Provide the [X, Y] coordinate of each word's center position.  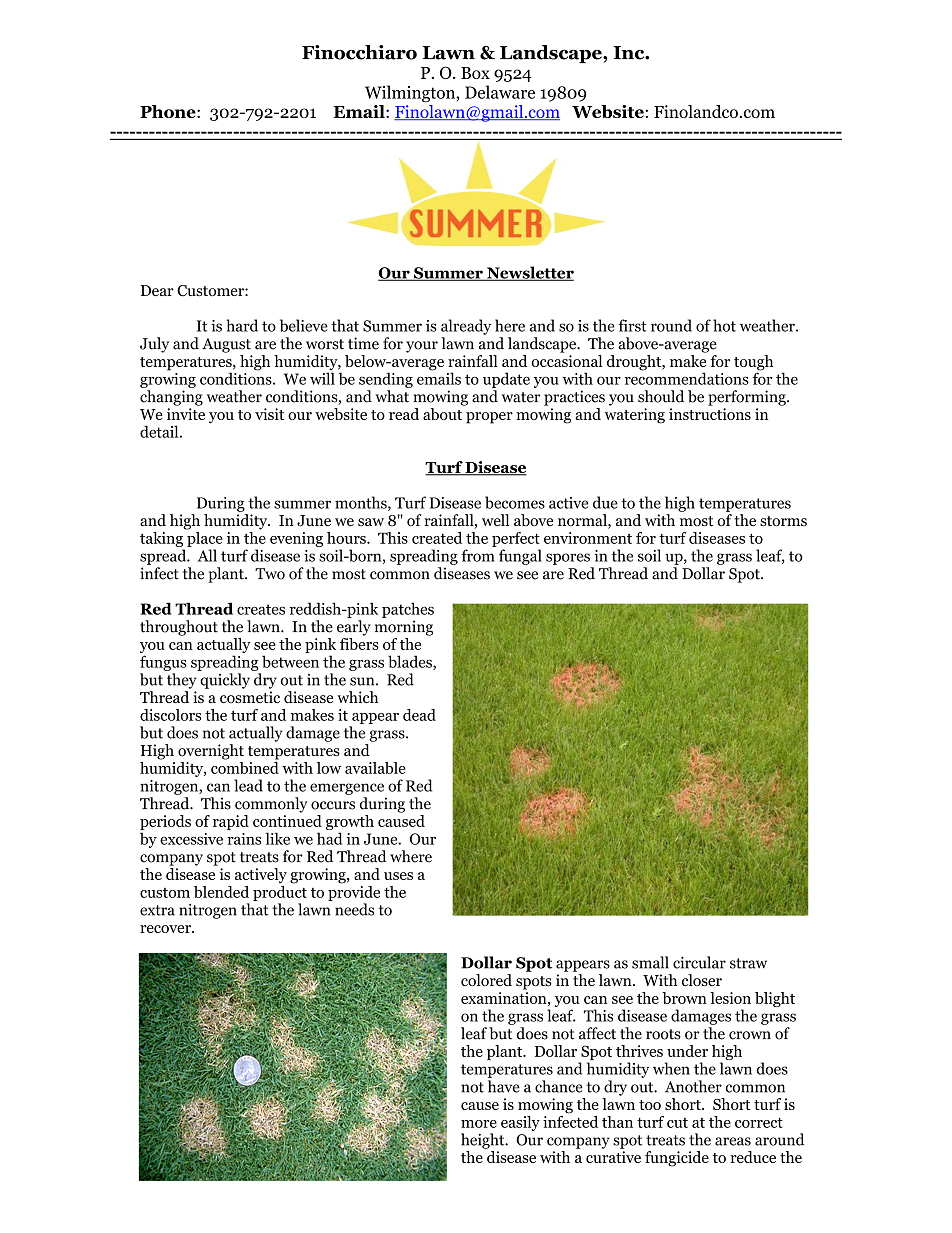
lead [248, 785]
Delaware [500, 92]
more [479, 1124]
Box [475, 73]
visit [269, 414]
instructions [710, 414]
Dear [157, 290]
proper [489, 418]
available [375, 768]
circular [699, 962]
